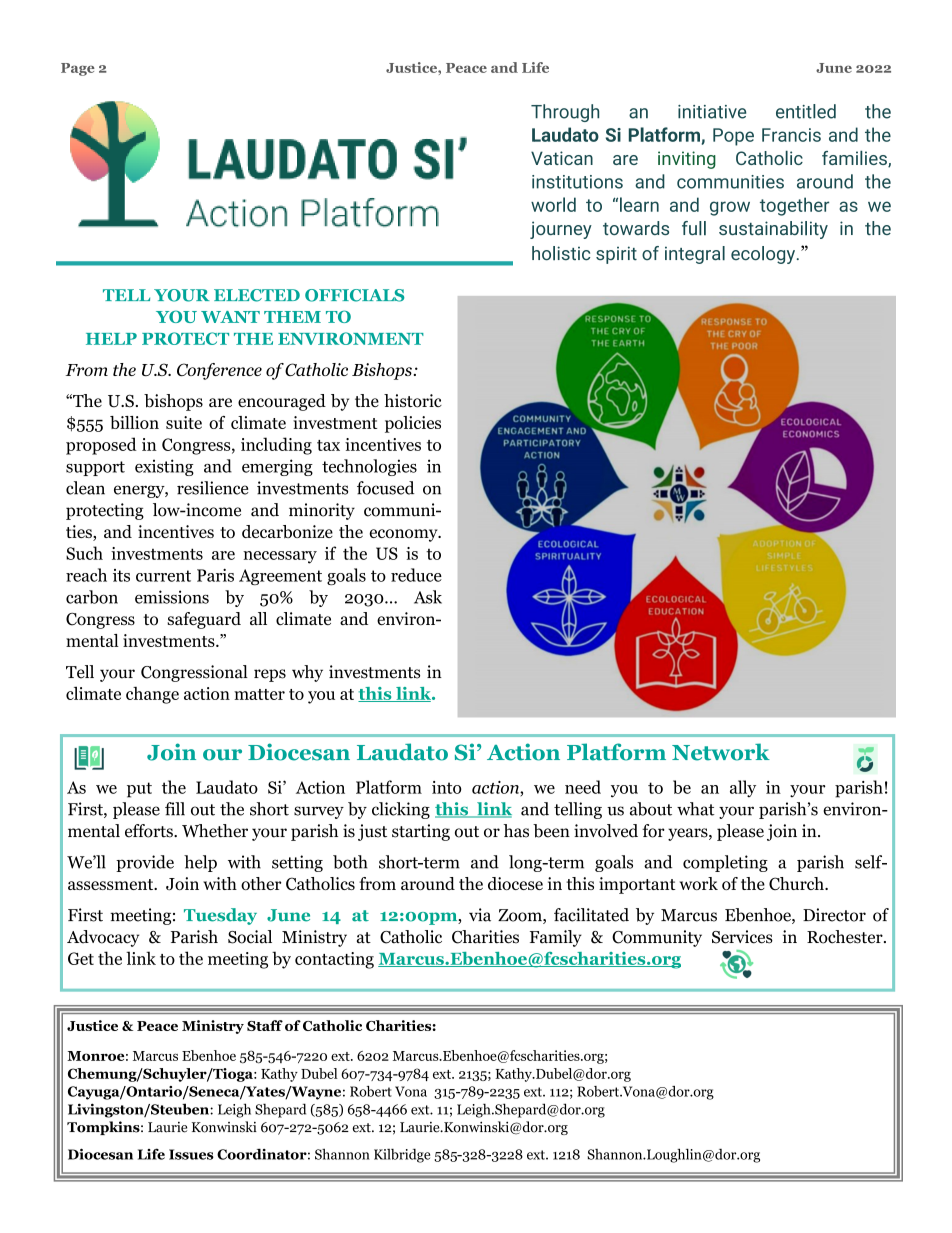 The image size is (952, 1233). I want to click on ally, so click(743, 788).
